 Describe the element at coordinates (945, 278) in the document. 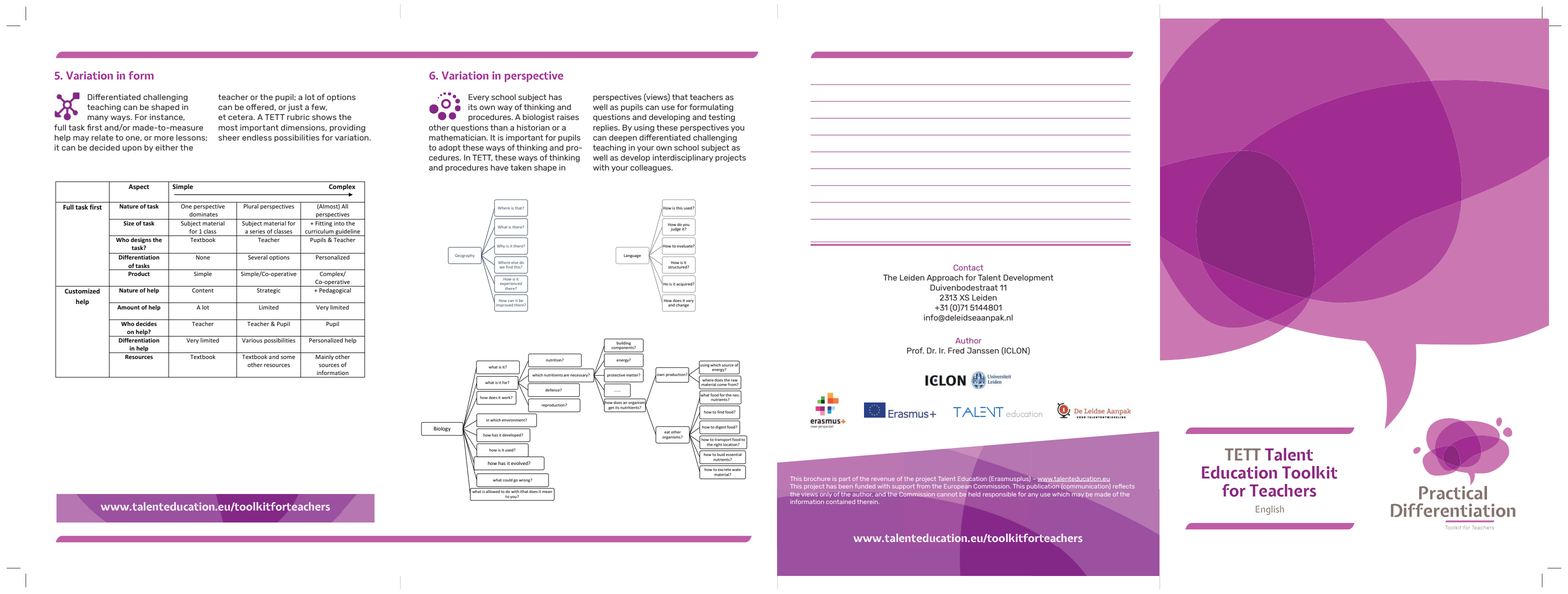

I see `Approach` at that location.
